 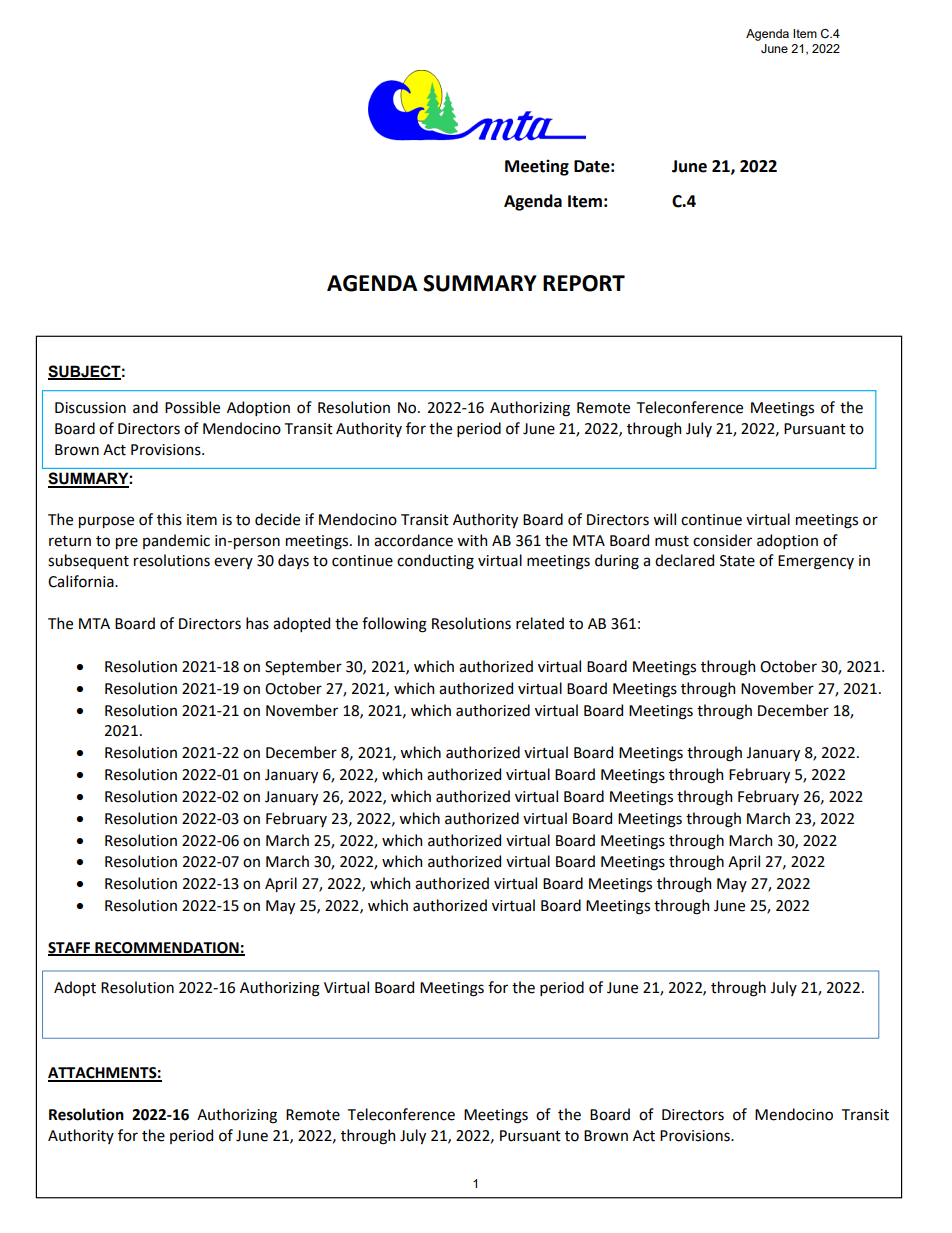 I want to click on following, so click(x=394, y=625).
